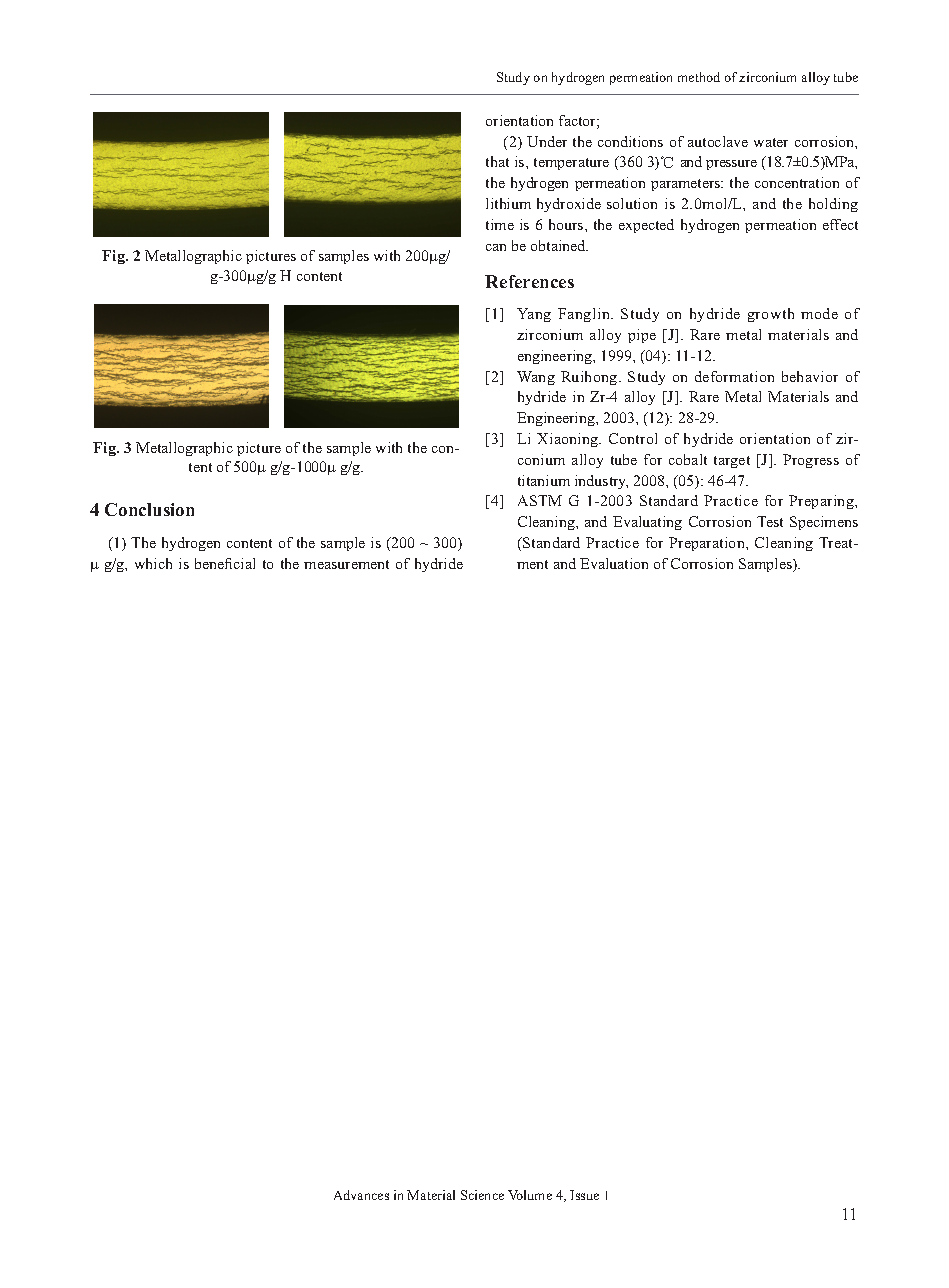 Image resolution: width=949 pixels, height=1288 pixels. What do you see at coordinates (482, 1195) in the image?
I see `Science` at bounding box center [482, 1195].
